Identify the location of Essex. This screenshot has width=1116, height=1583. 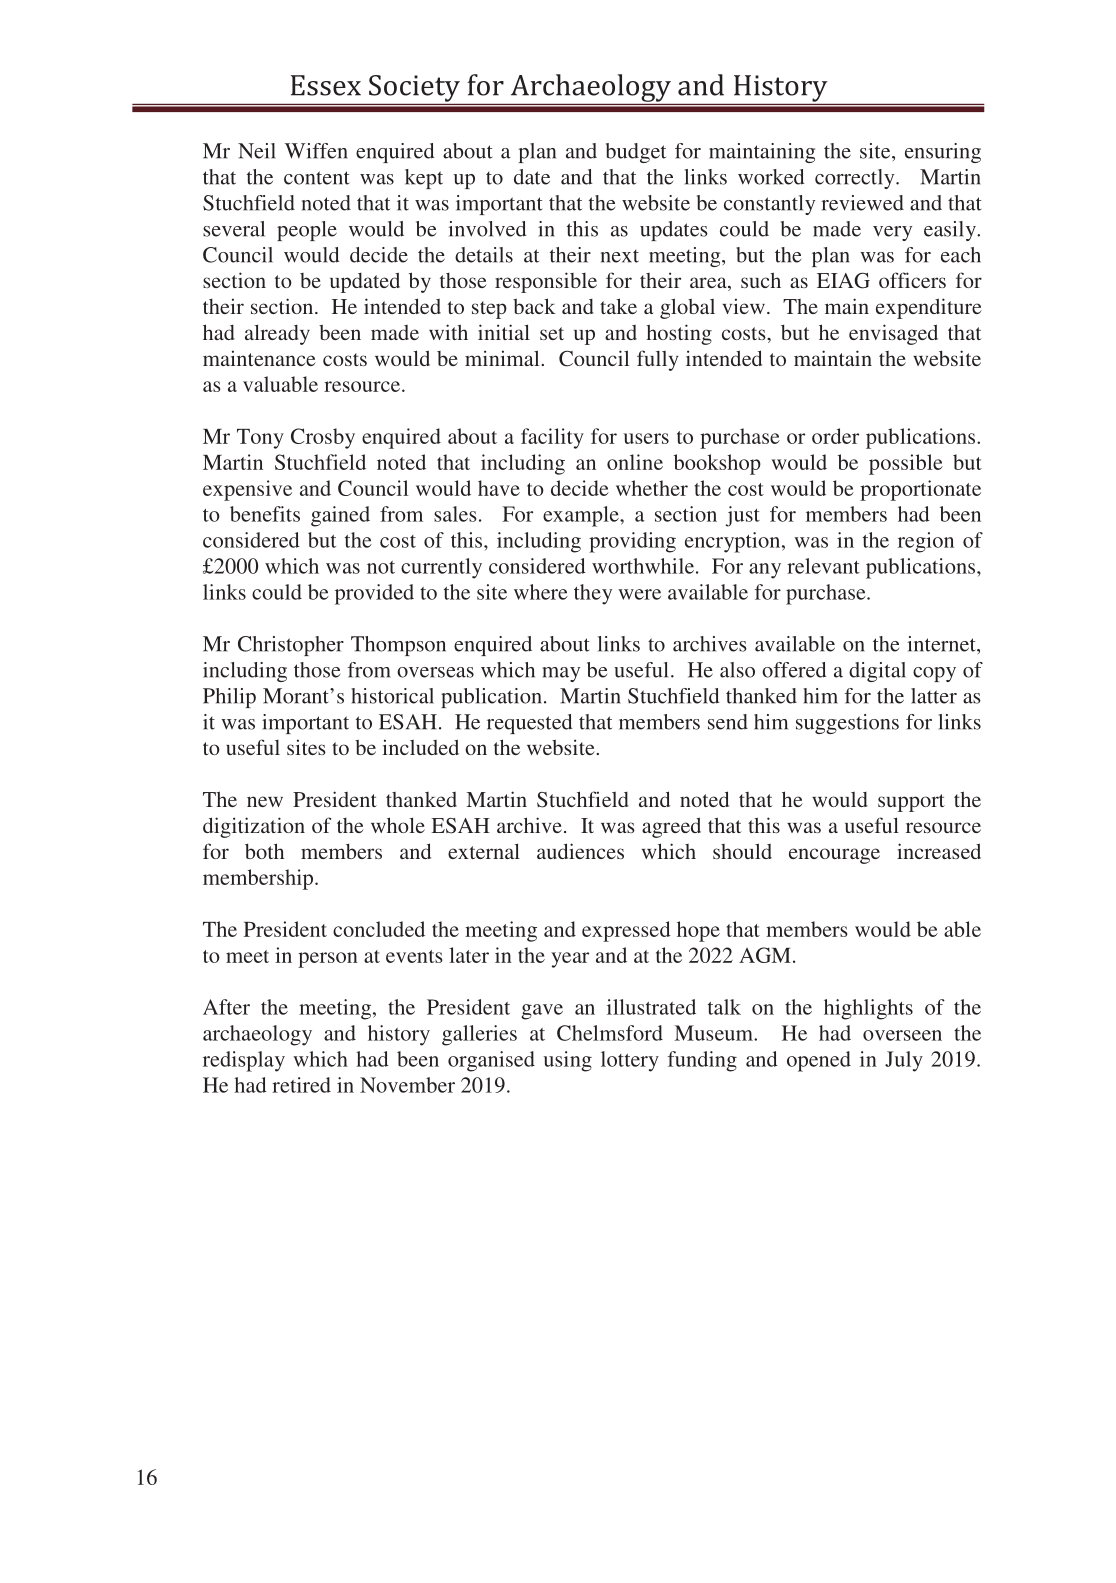
(326, 85).
